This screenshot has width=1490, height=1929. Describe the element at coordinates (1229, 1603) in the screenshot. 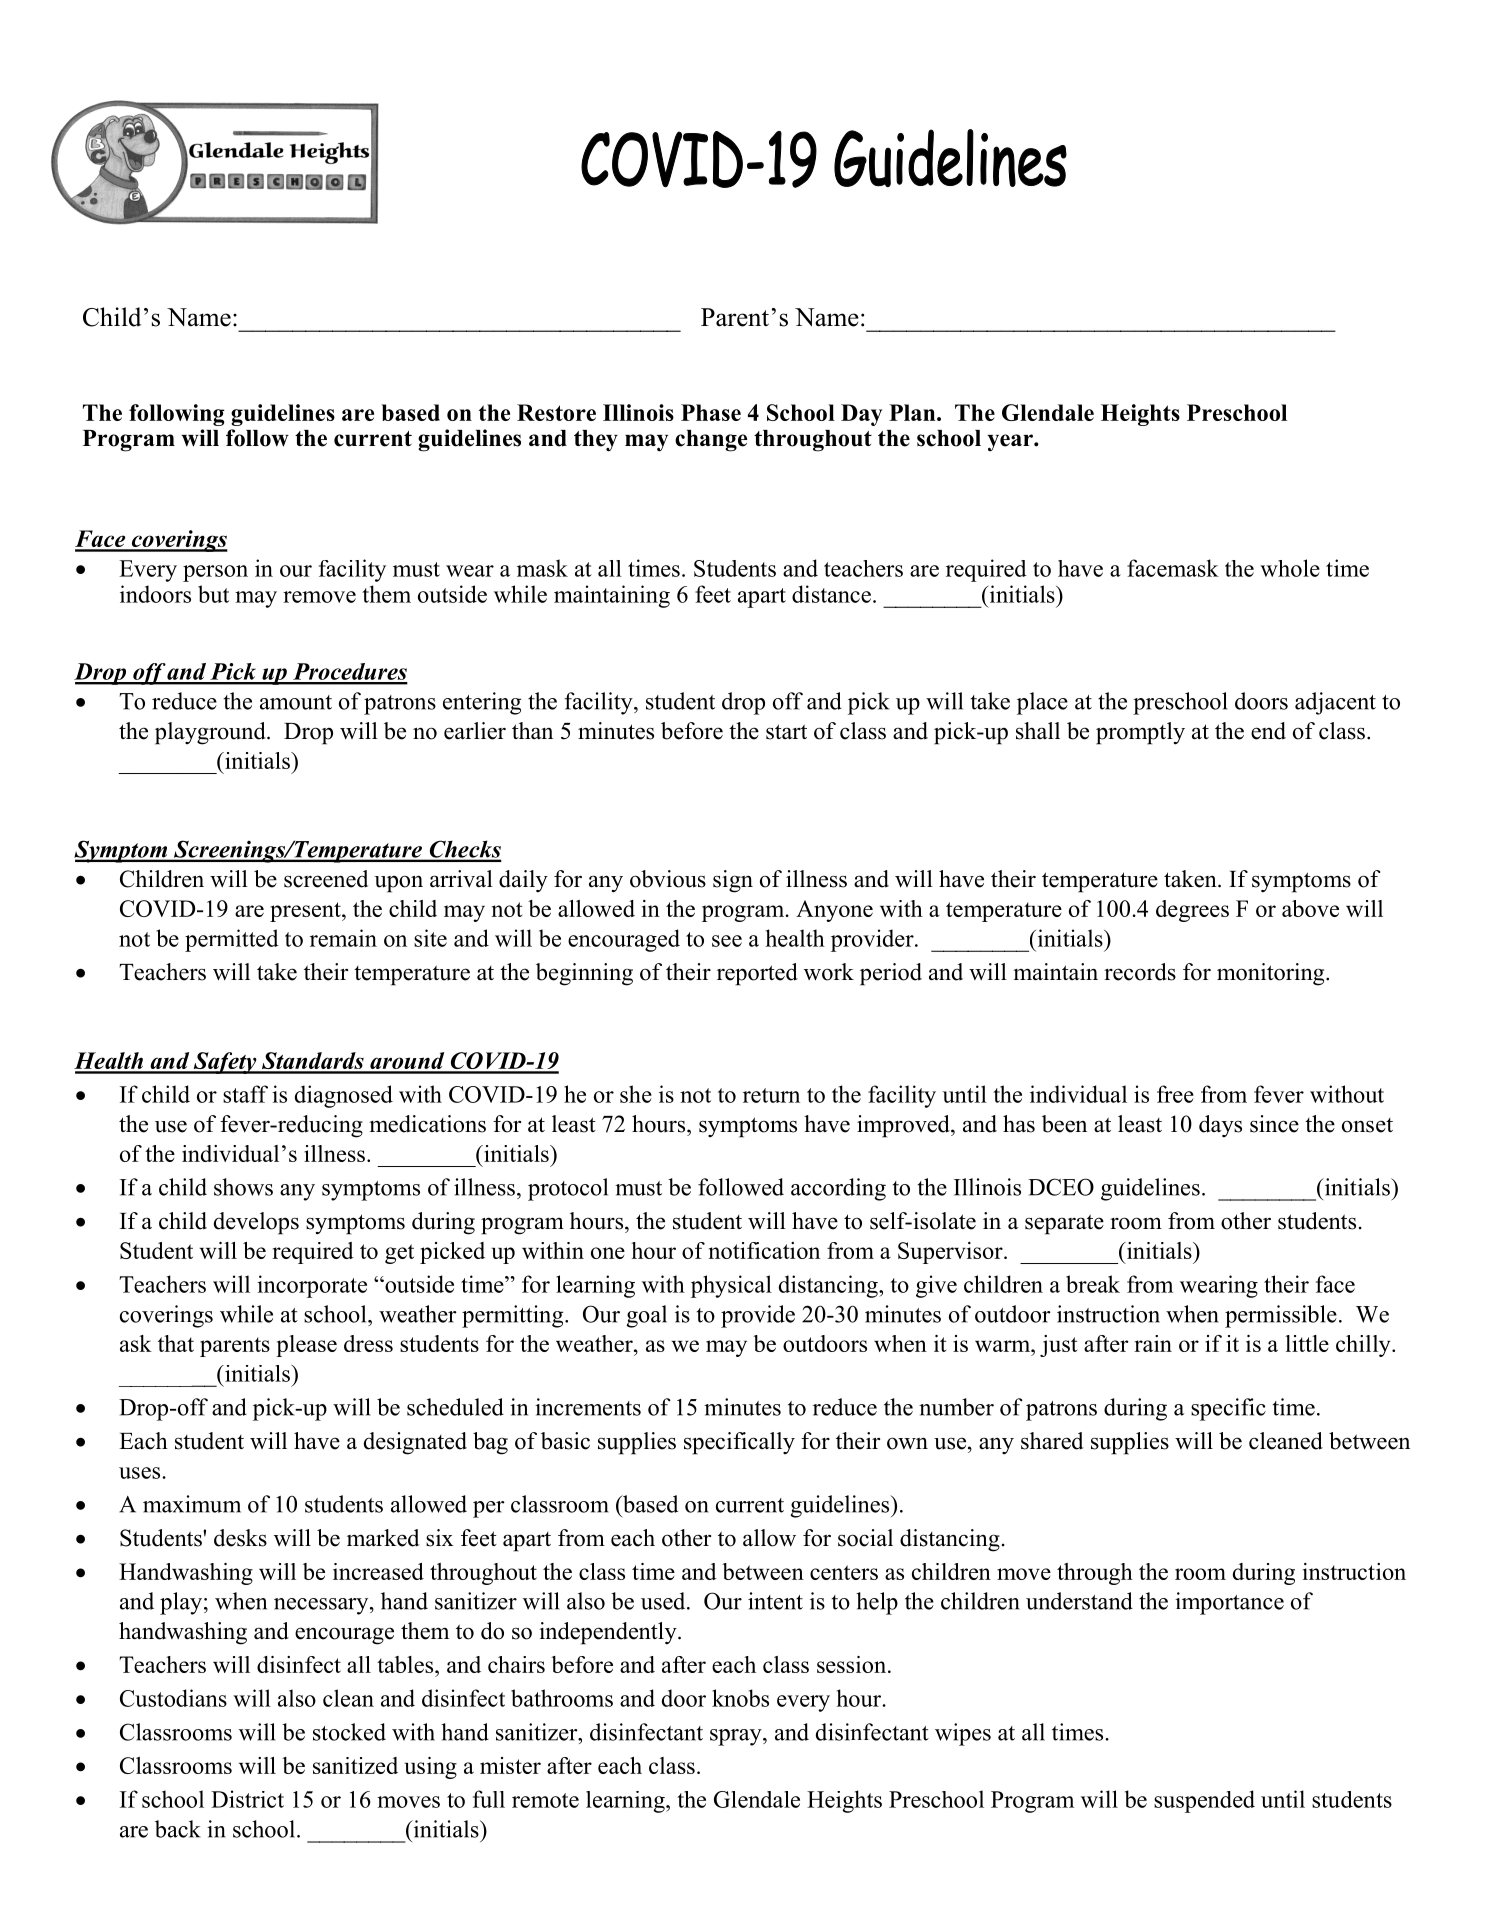

I see `importance` at that location.
